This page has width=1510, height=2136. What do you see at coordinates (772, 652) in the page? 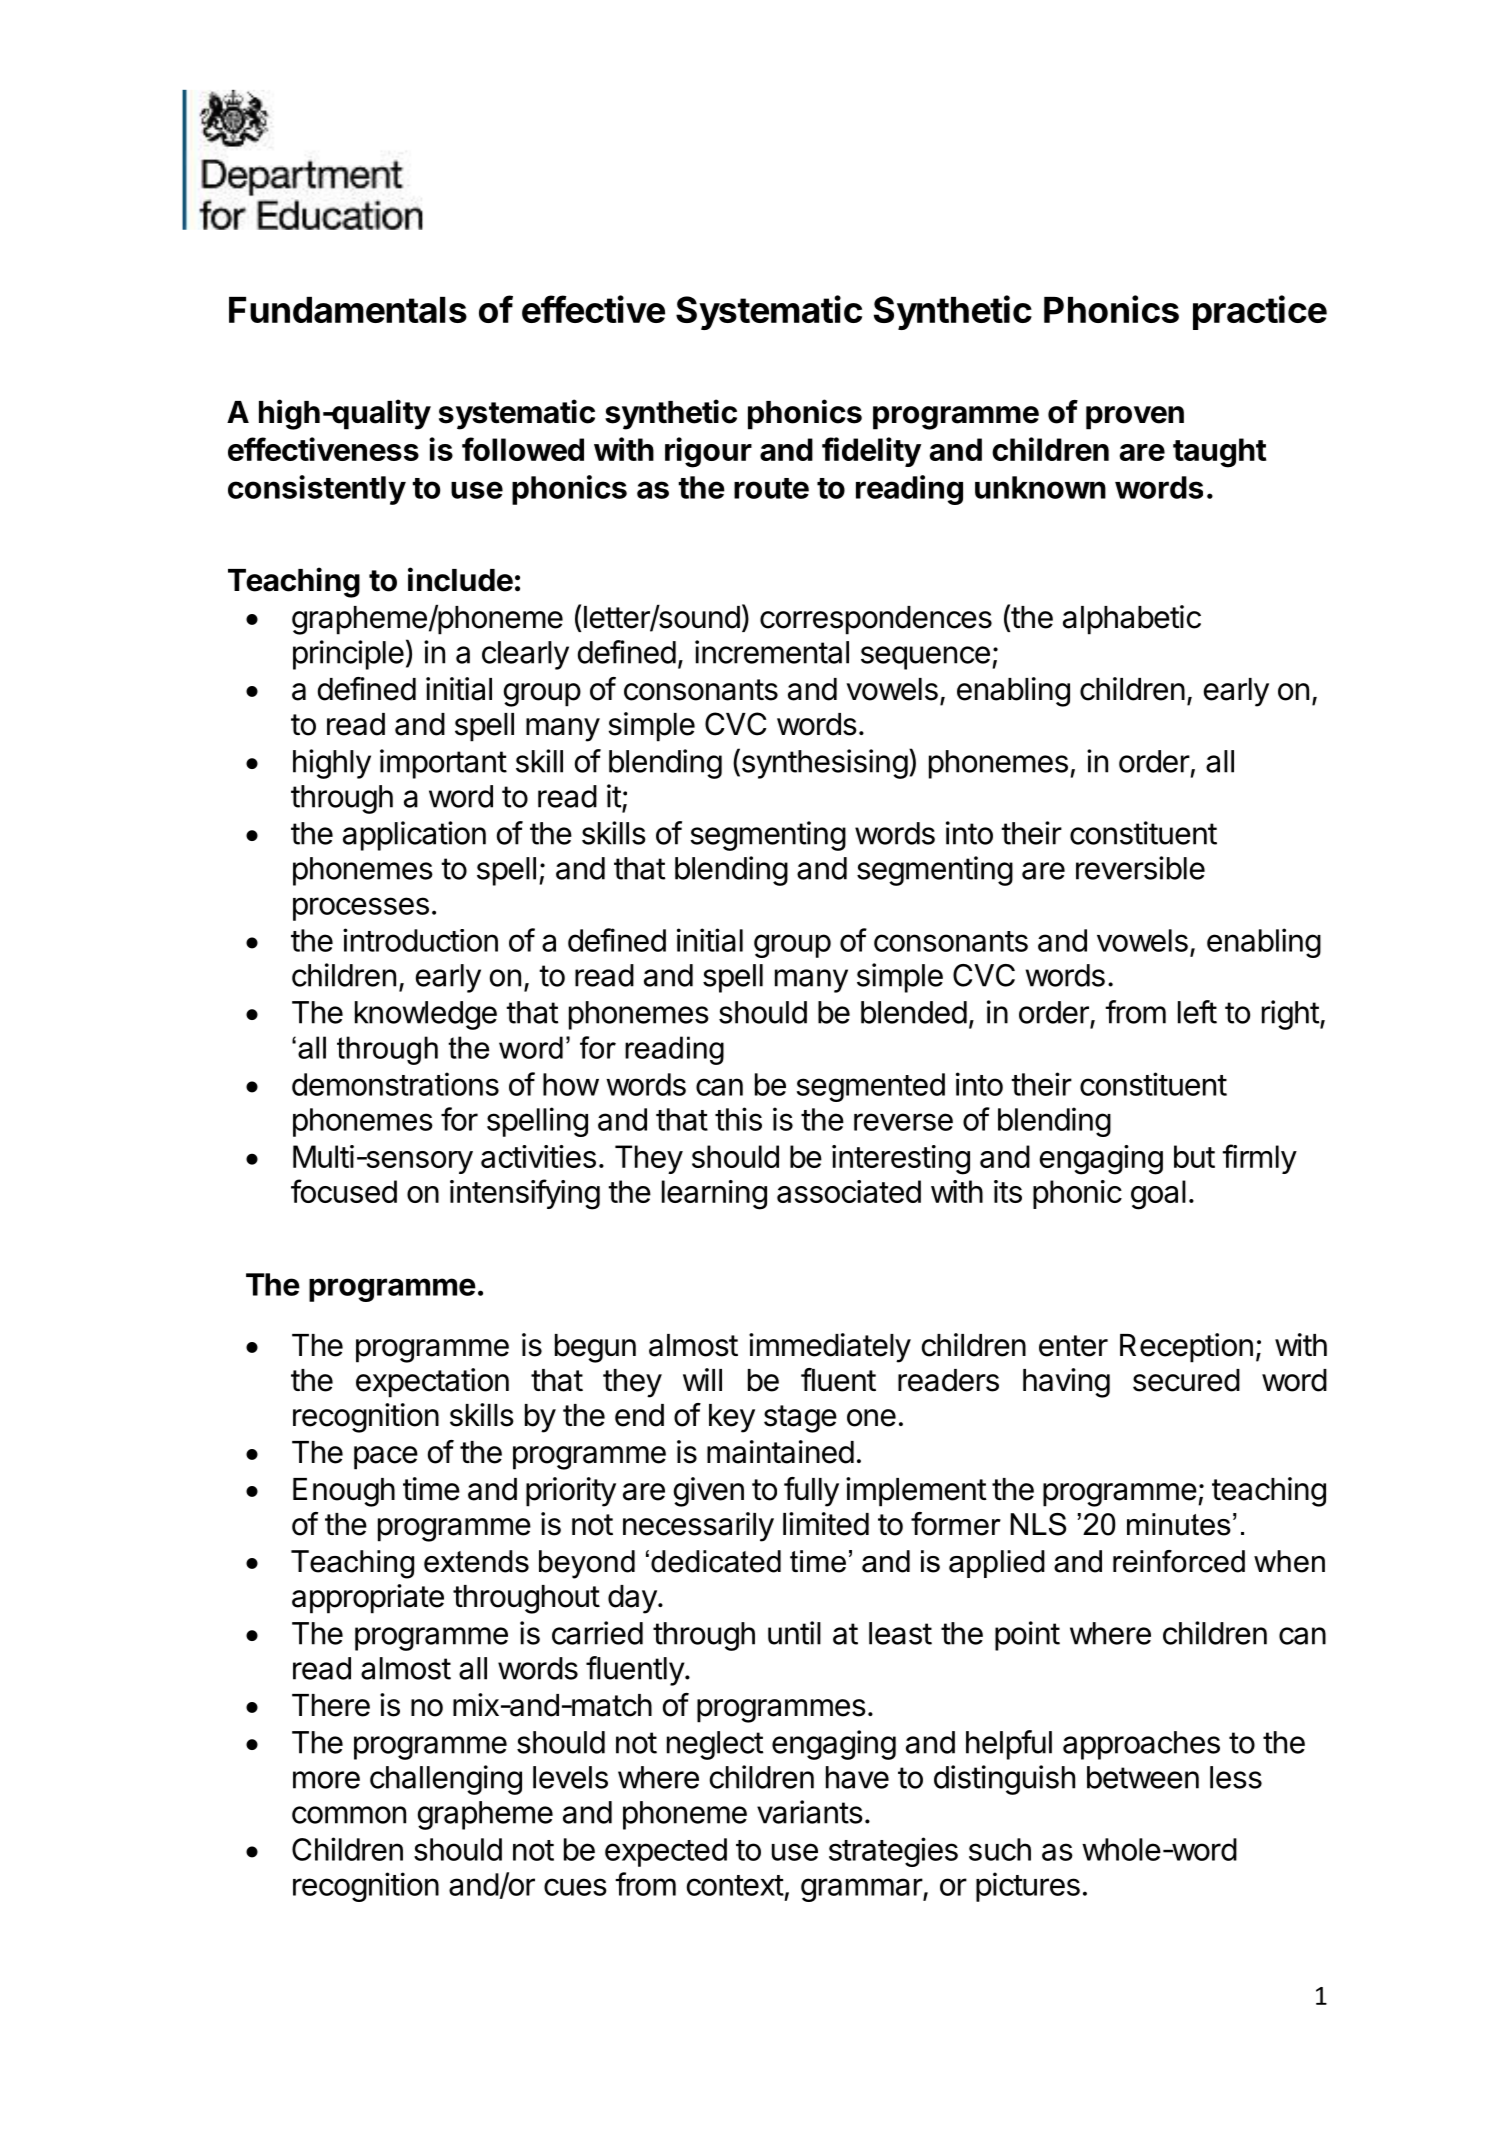
I see `incremental` at bounding box center [772, 652].
